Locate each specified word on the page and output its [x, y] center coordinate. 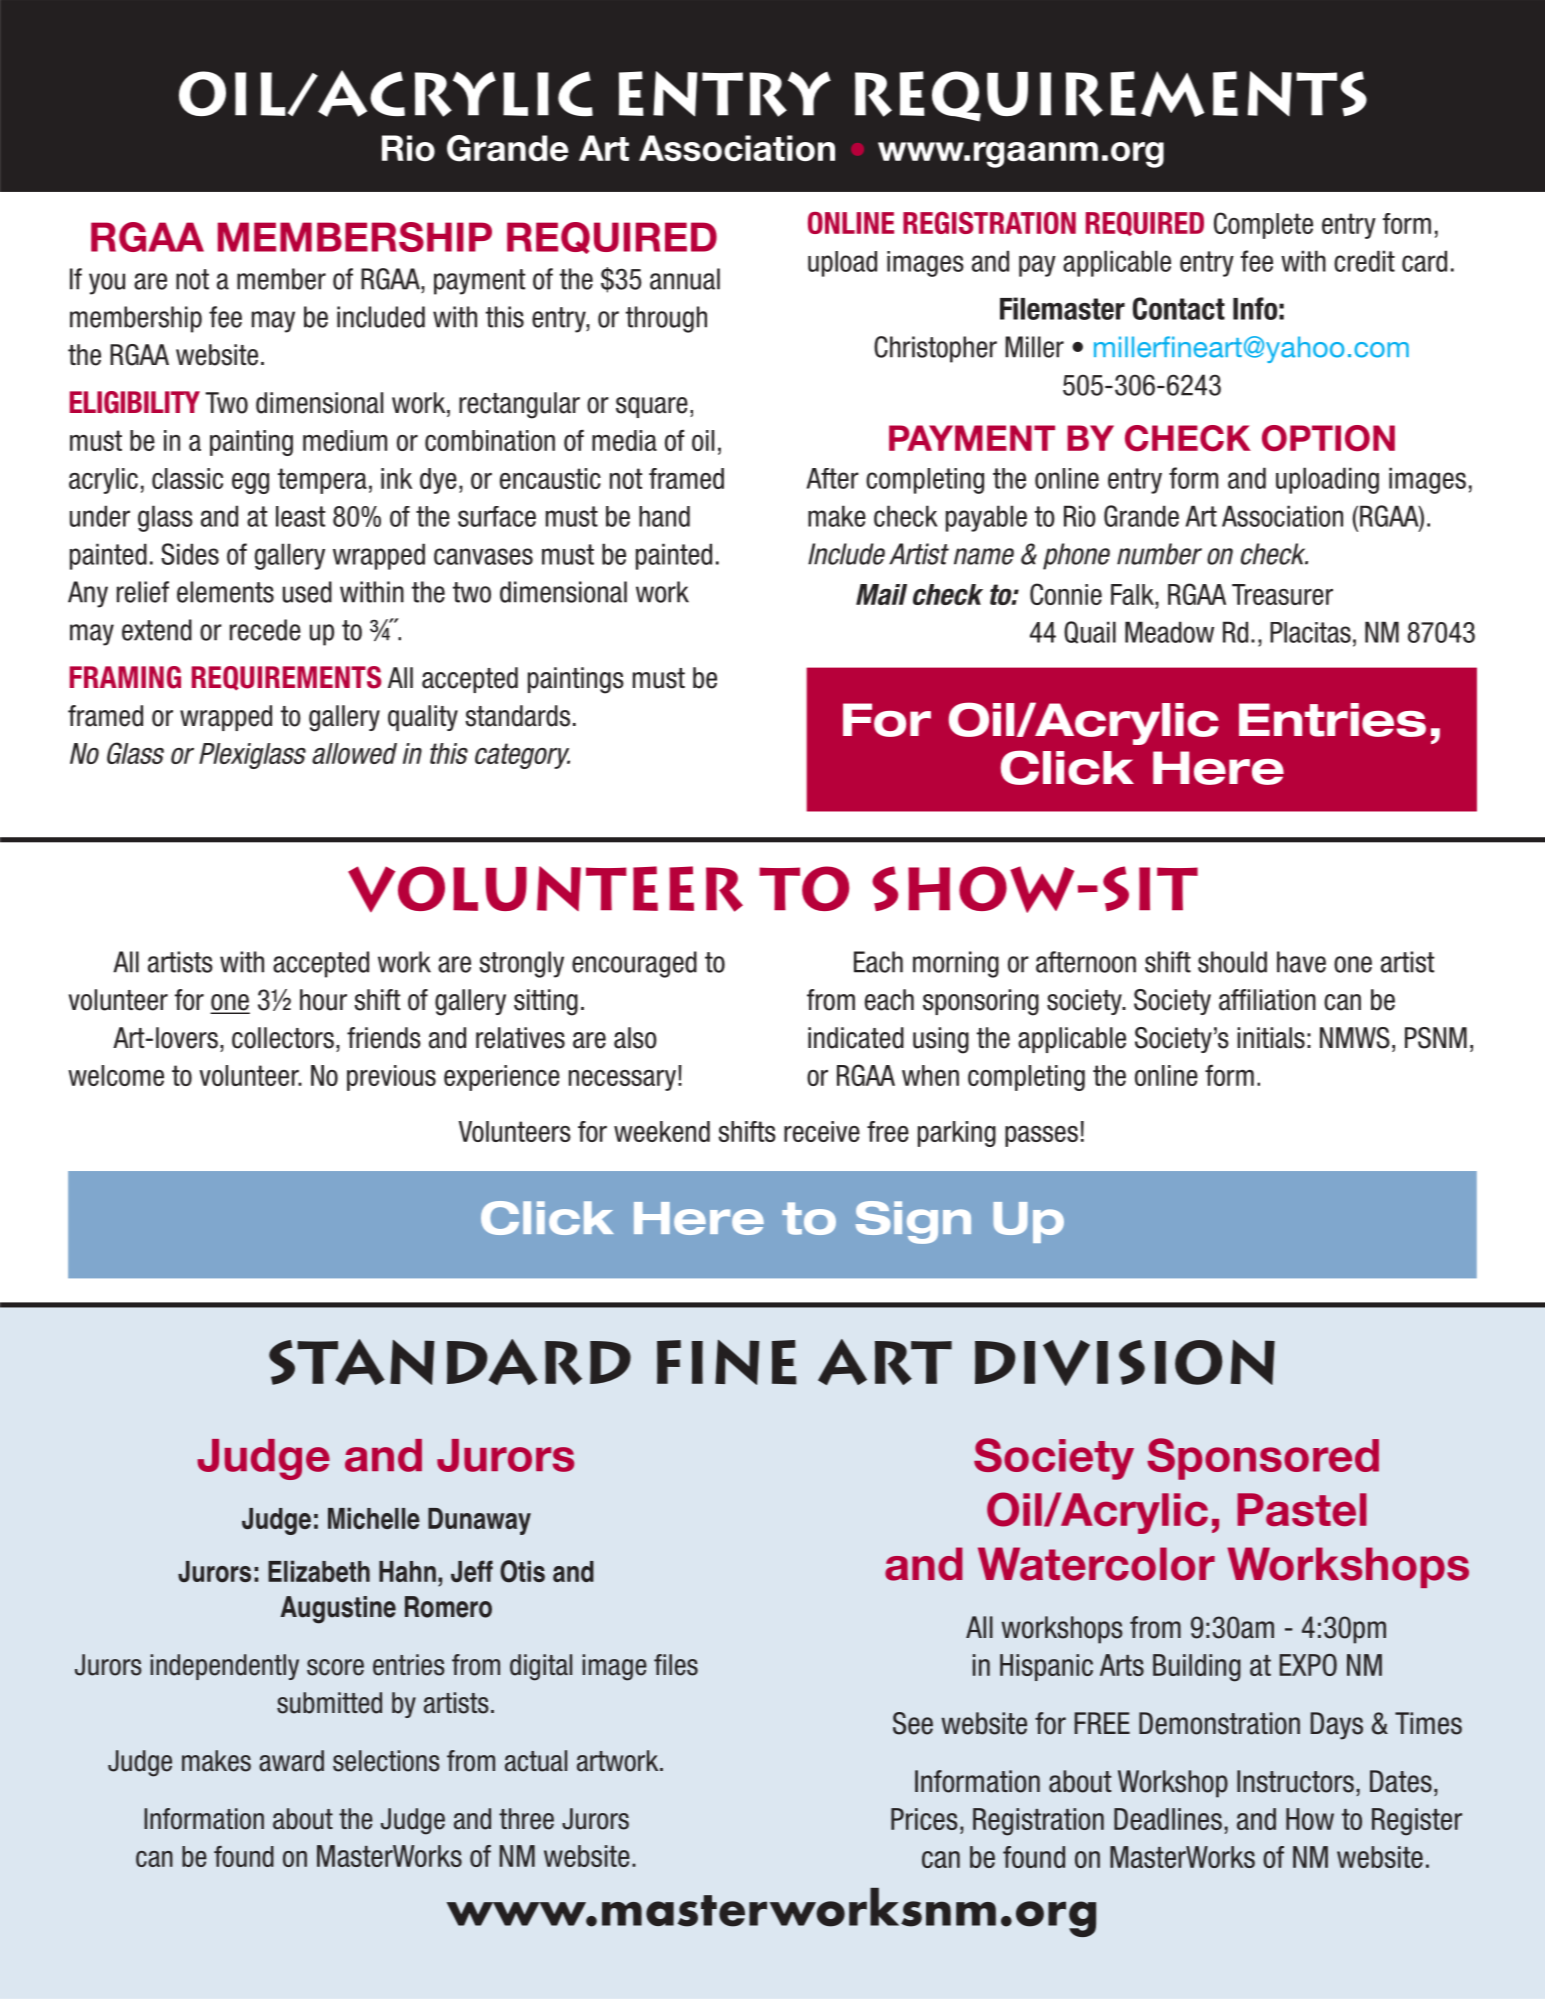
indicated [856, 1038]
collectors [283, 1038]
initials [1271, 1038]
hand [664, 516]
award [291, 1761]
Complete [1263, 225]
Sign [913, 1222]
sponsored [1263, 1459]
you [107, 284]
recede [265, 630]
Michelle [374, 1518]
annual [685, 279]
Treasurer [1282, 594]
